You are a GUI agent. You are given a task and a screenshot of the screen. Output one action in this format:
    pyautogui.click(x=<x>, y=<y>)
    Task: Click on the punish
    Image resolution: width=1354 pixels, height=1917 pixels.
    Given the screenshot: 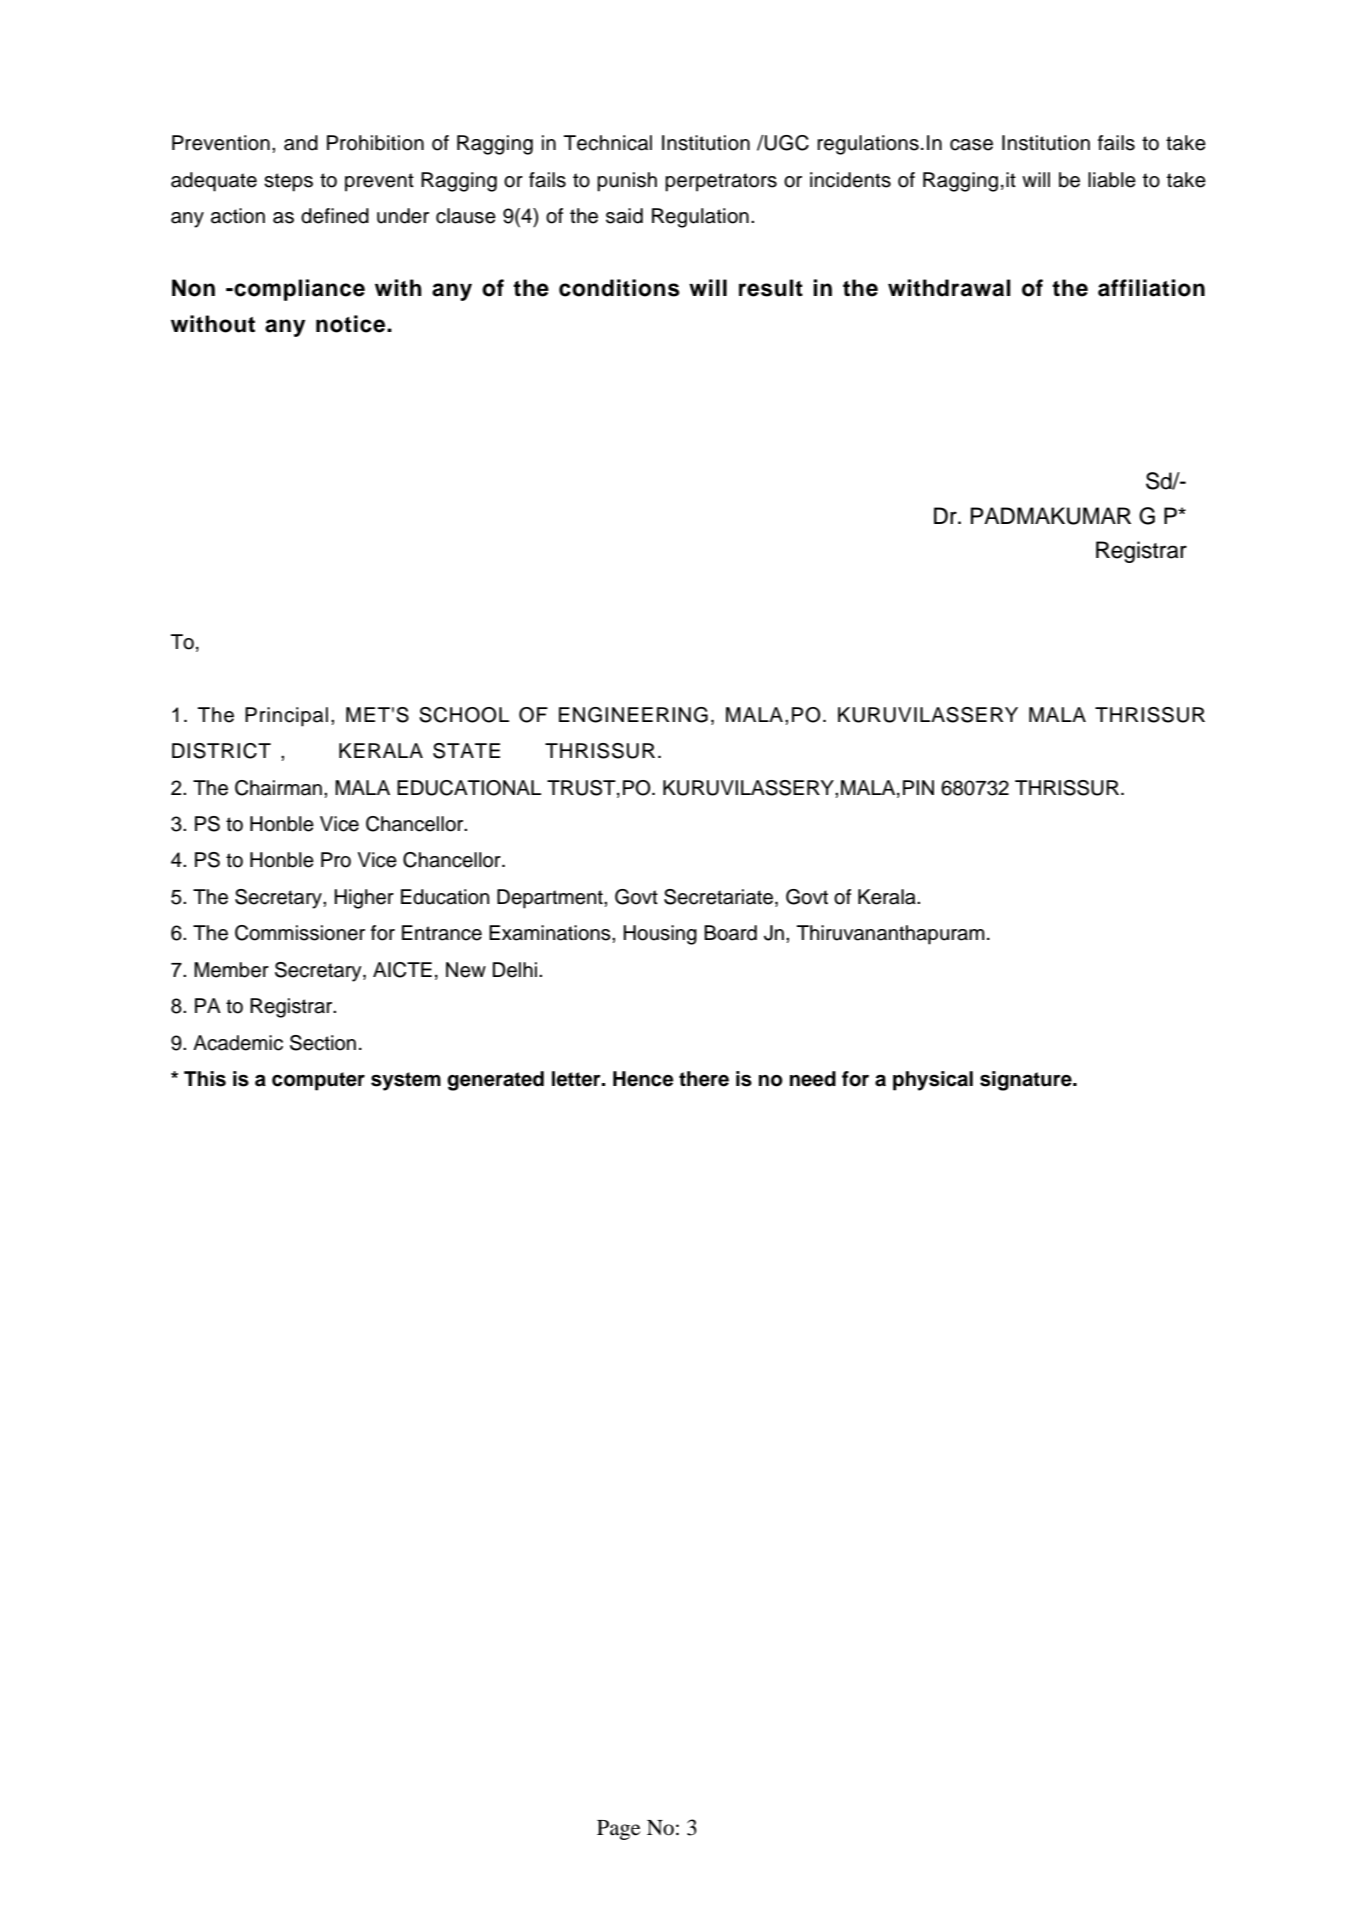 What is the action you would take?
    pyautogui.click(x=627, y=182)
